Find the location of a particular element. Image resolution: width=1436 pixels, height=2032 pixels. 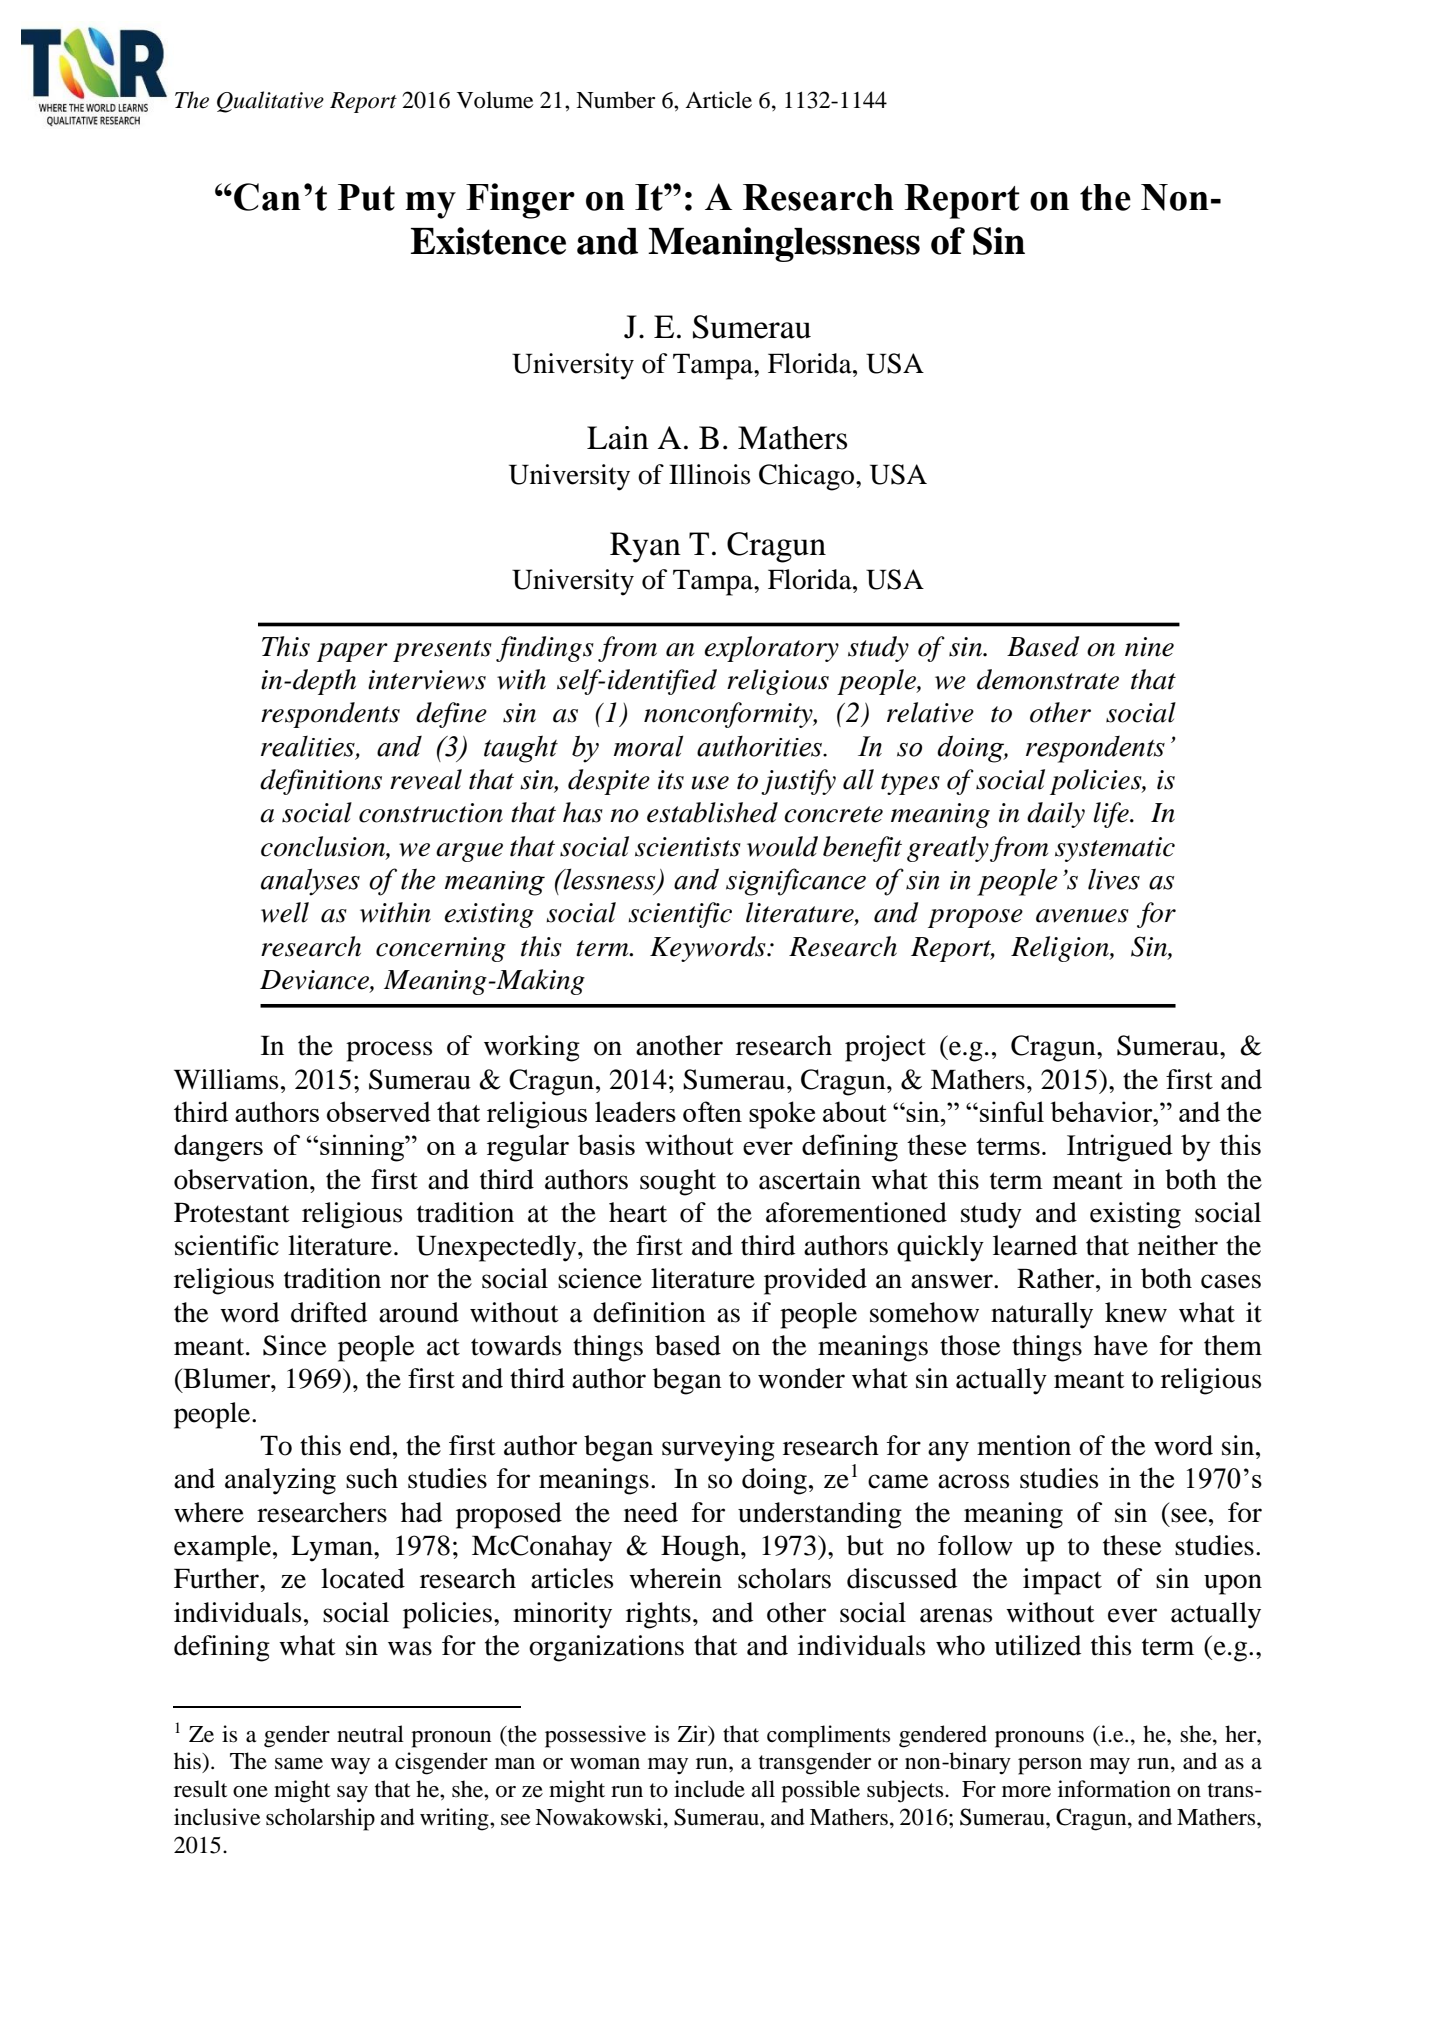

include is located at coordinates (709, 1789).
